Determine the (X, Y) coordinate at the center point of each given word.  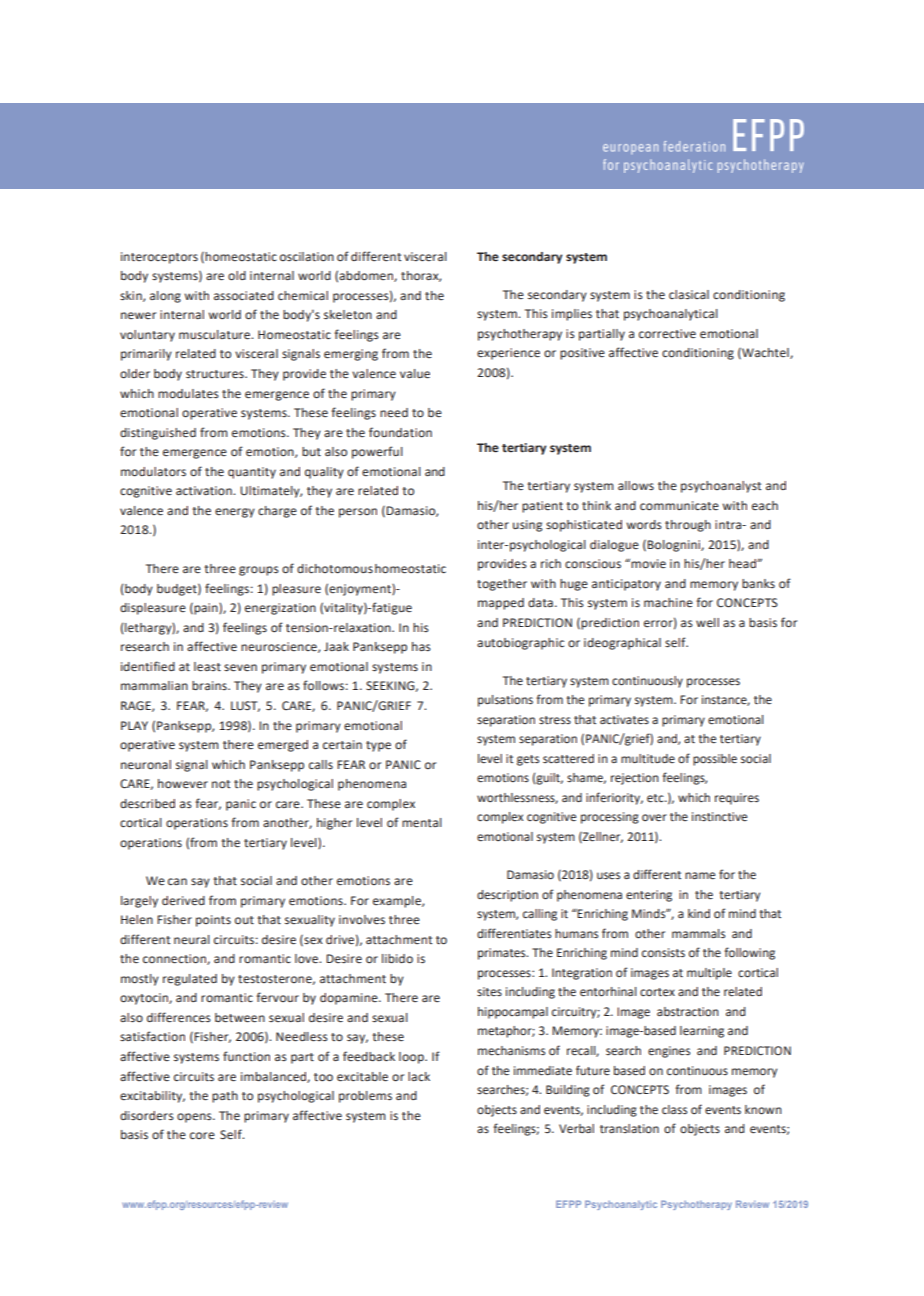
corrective (667, 334)
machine (668, 603)
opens (195, 1118)
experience (508, 354)
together (502, 585)
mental (422, 823)
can (177, 881)
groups (259, 571)
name (700, 876)
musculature (215, 335)
